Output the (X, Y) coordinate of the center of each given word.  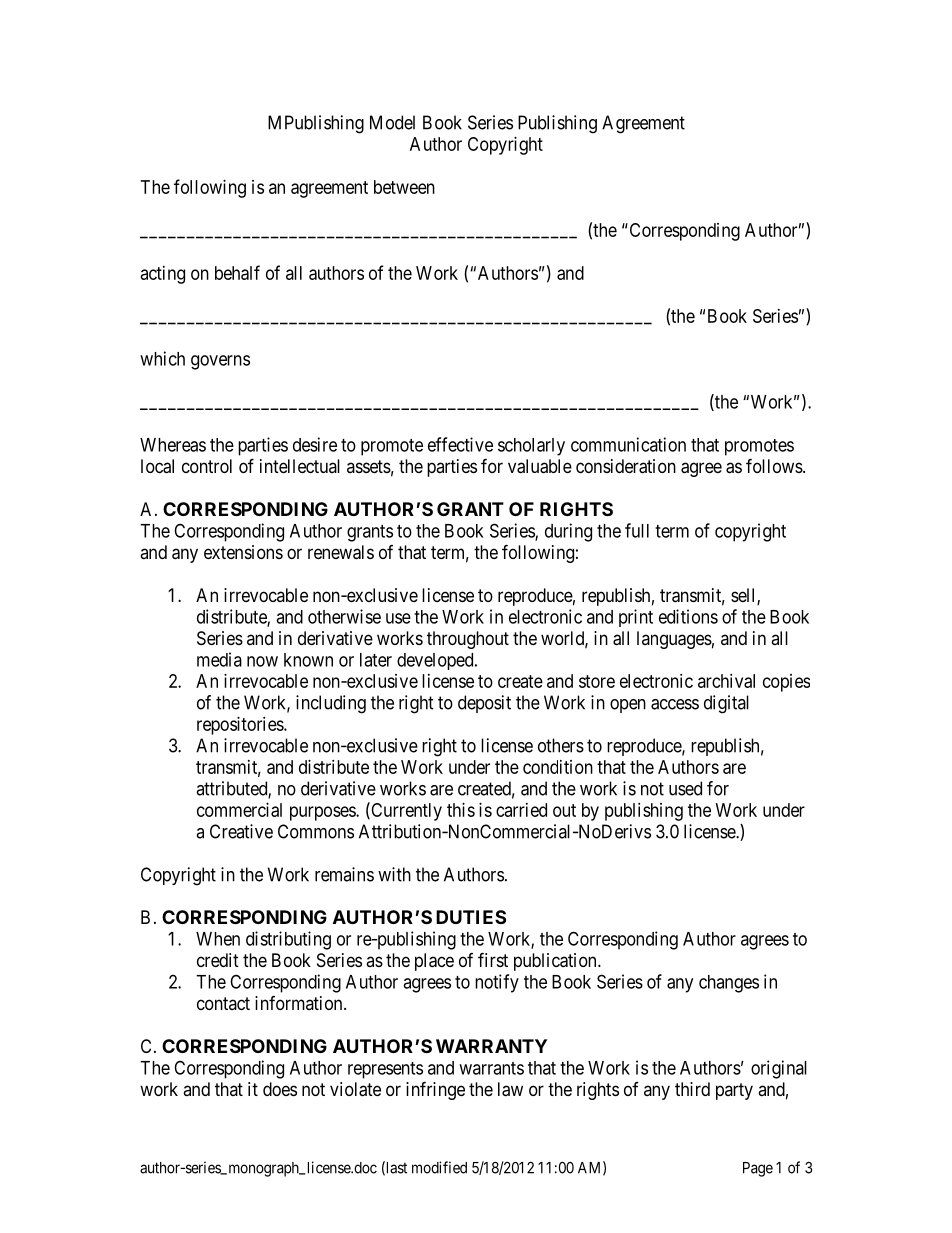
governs (220, 362)
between (404, 187)
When (218, 939)
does (280, 1089)
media (219, 659)
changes (729, 984)
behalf (237, 272)
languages (674, 640)
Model (392, 122)
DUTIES (471, 917)
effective (460, 444)
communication (628, 444)
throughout (468, 640)
